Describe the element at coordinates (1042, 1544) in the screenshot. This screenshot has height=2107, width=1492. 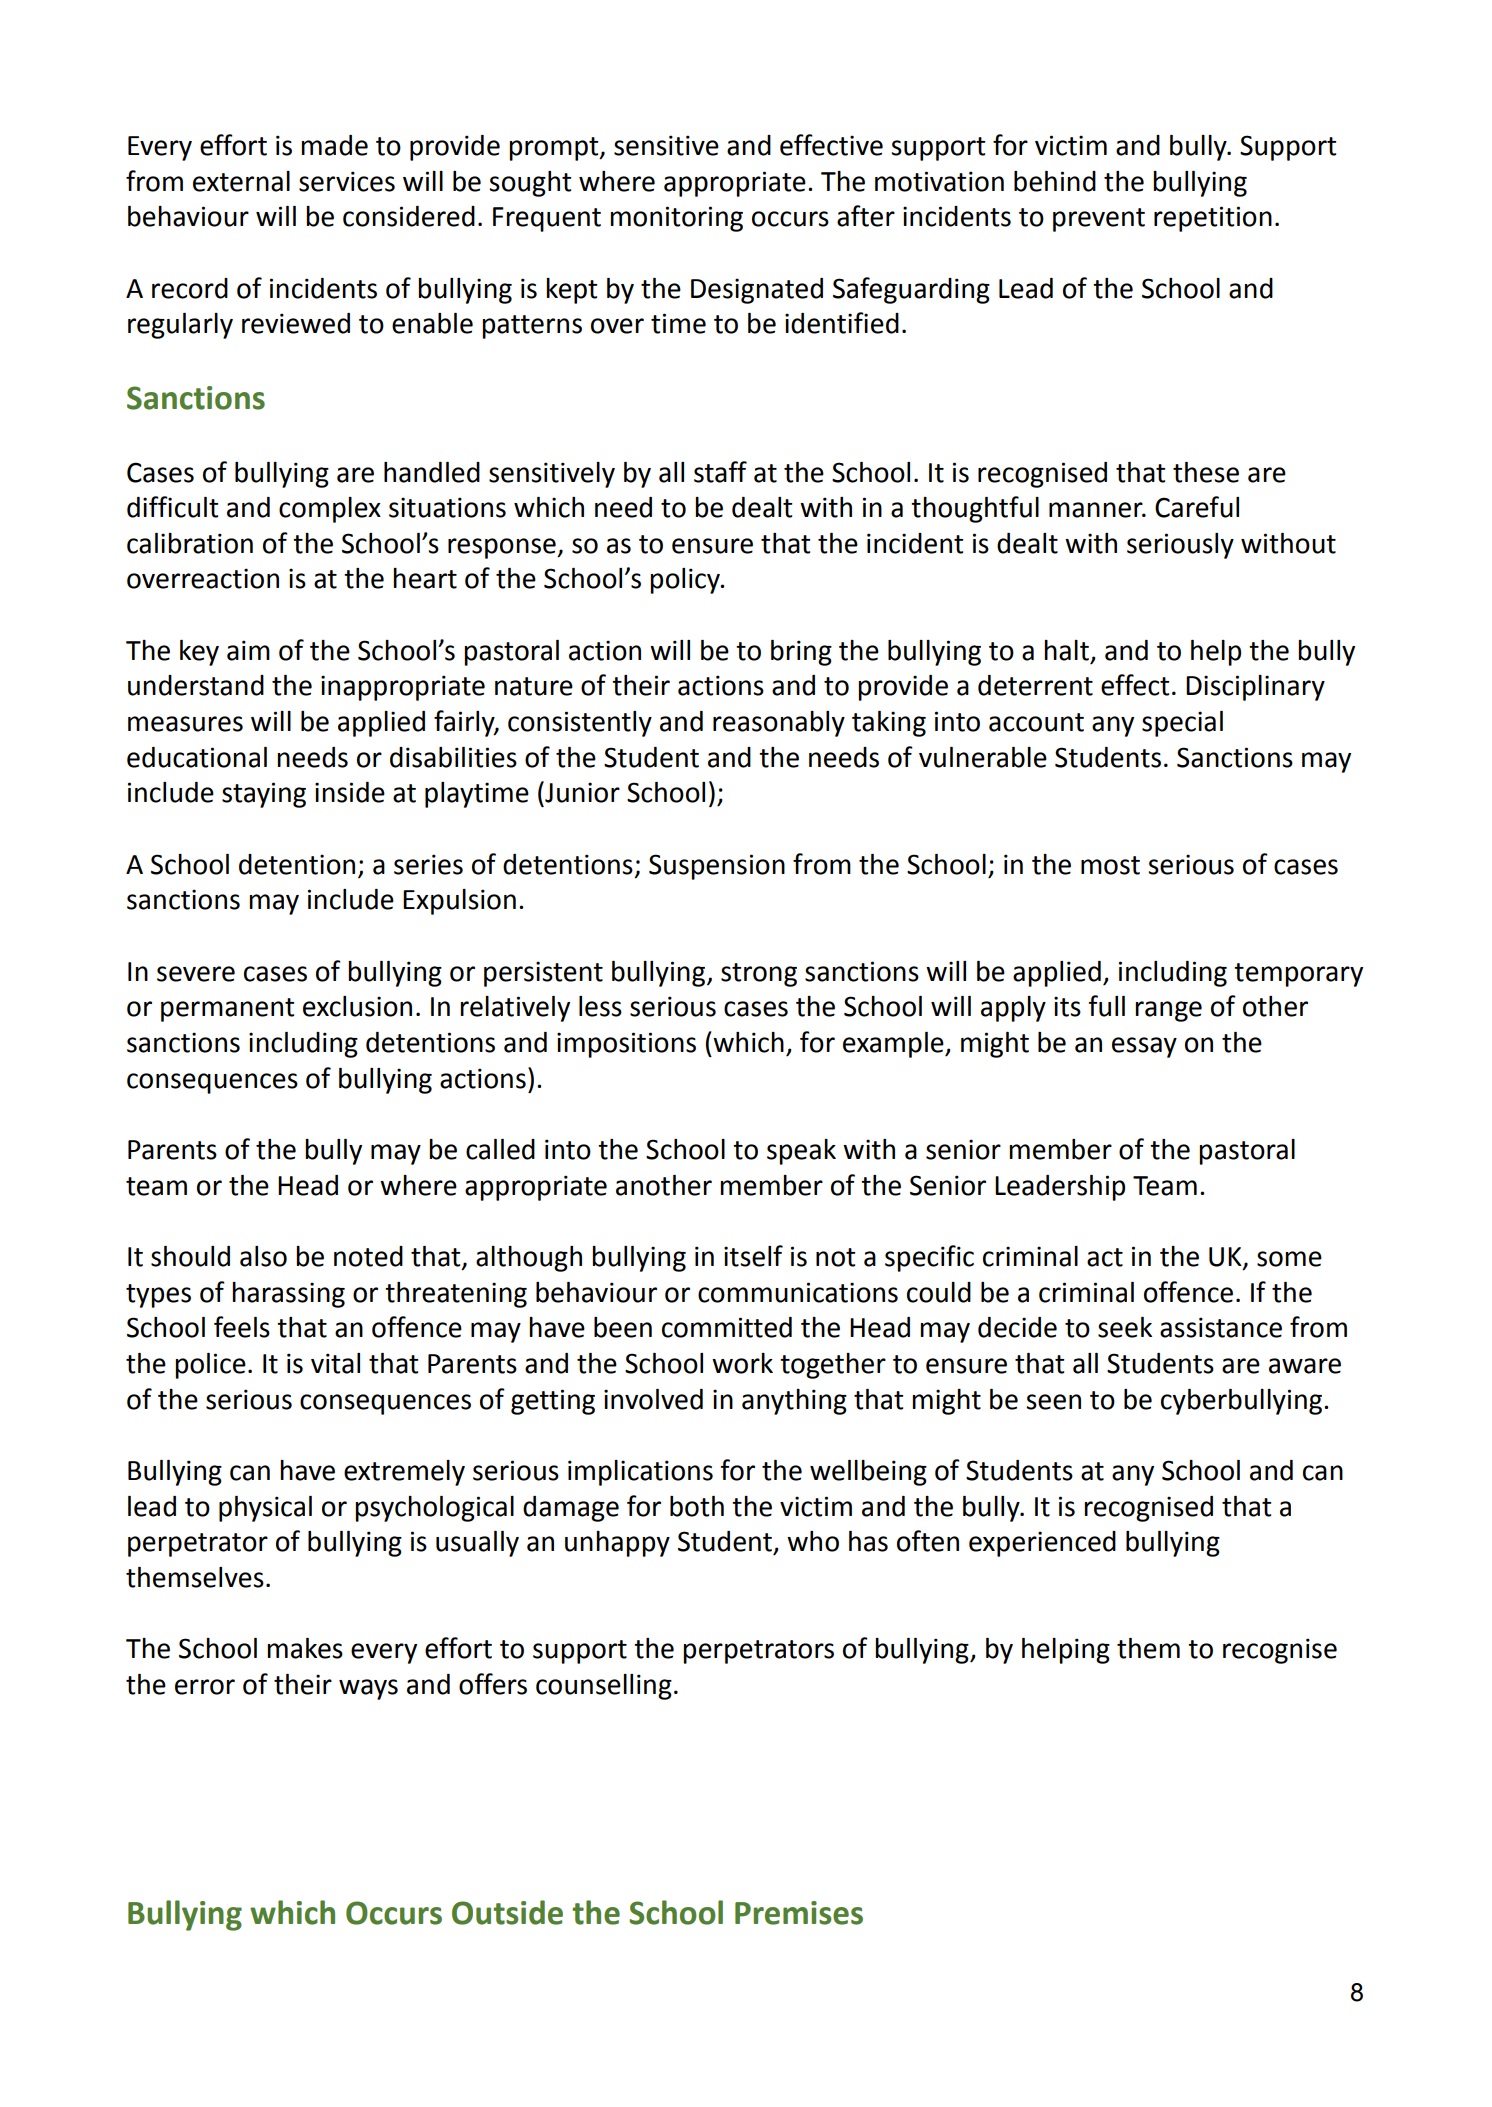
I see `experienced` at that location.
